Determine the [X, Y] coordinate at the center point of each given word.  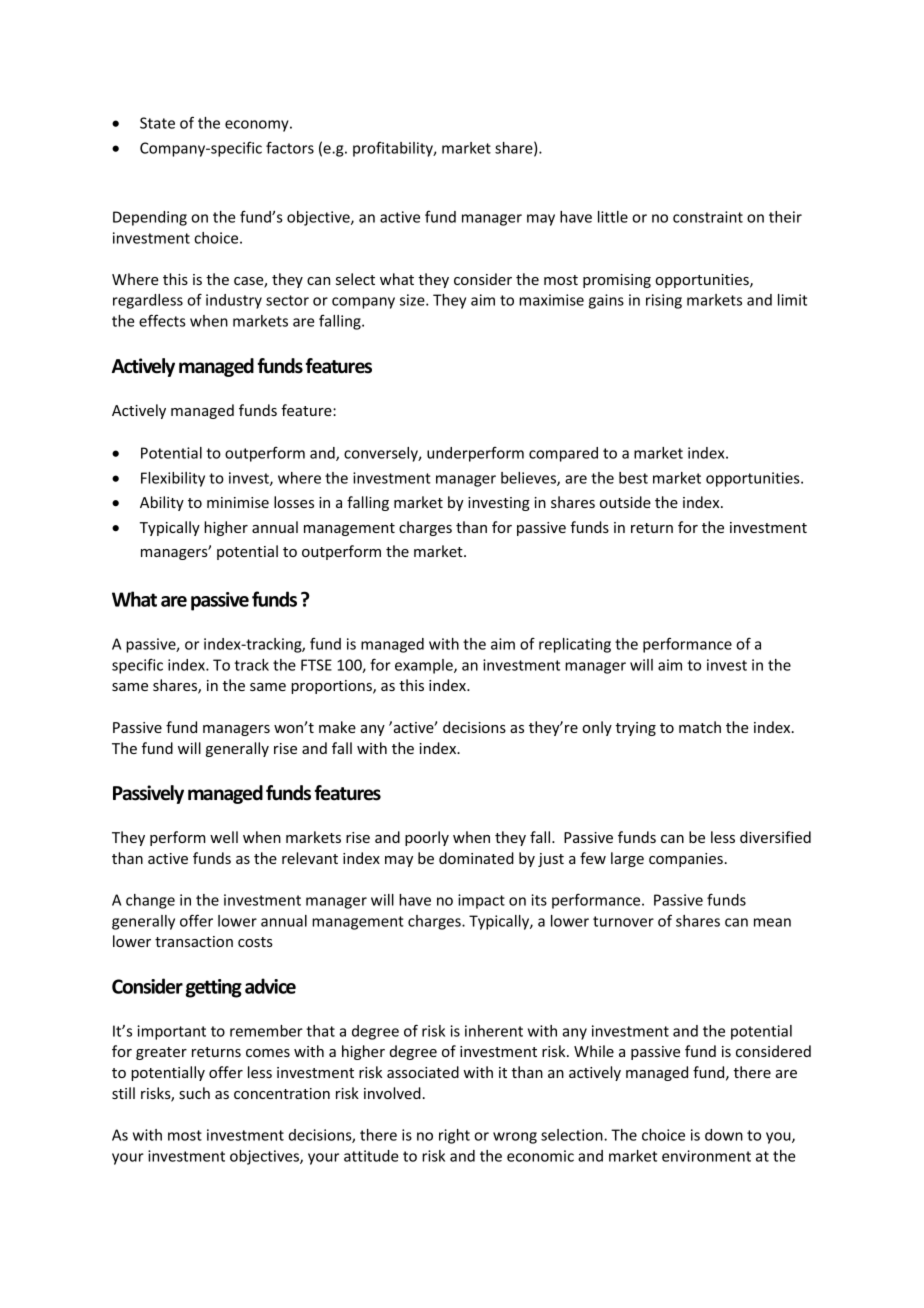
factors [290, 148]
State [157, 123]
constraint [708, 217]
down [724, 1135]
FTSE [316, 665]
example [425, 666]
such [194, 1093]
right [454, 1136]
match [700, 727]
